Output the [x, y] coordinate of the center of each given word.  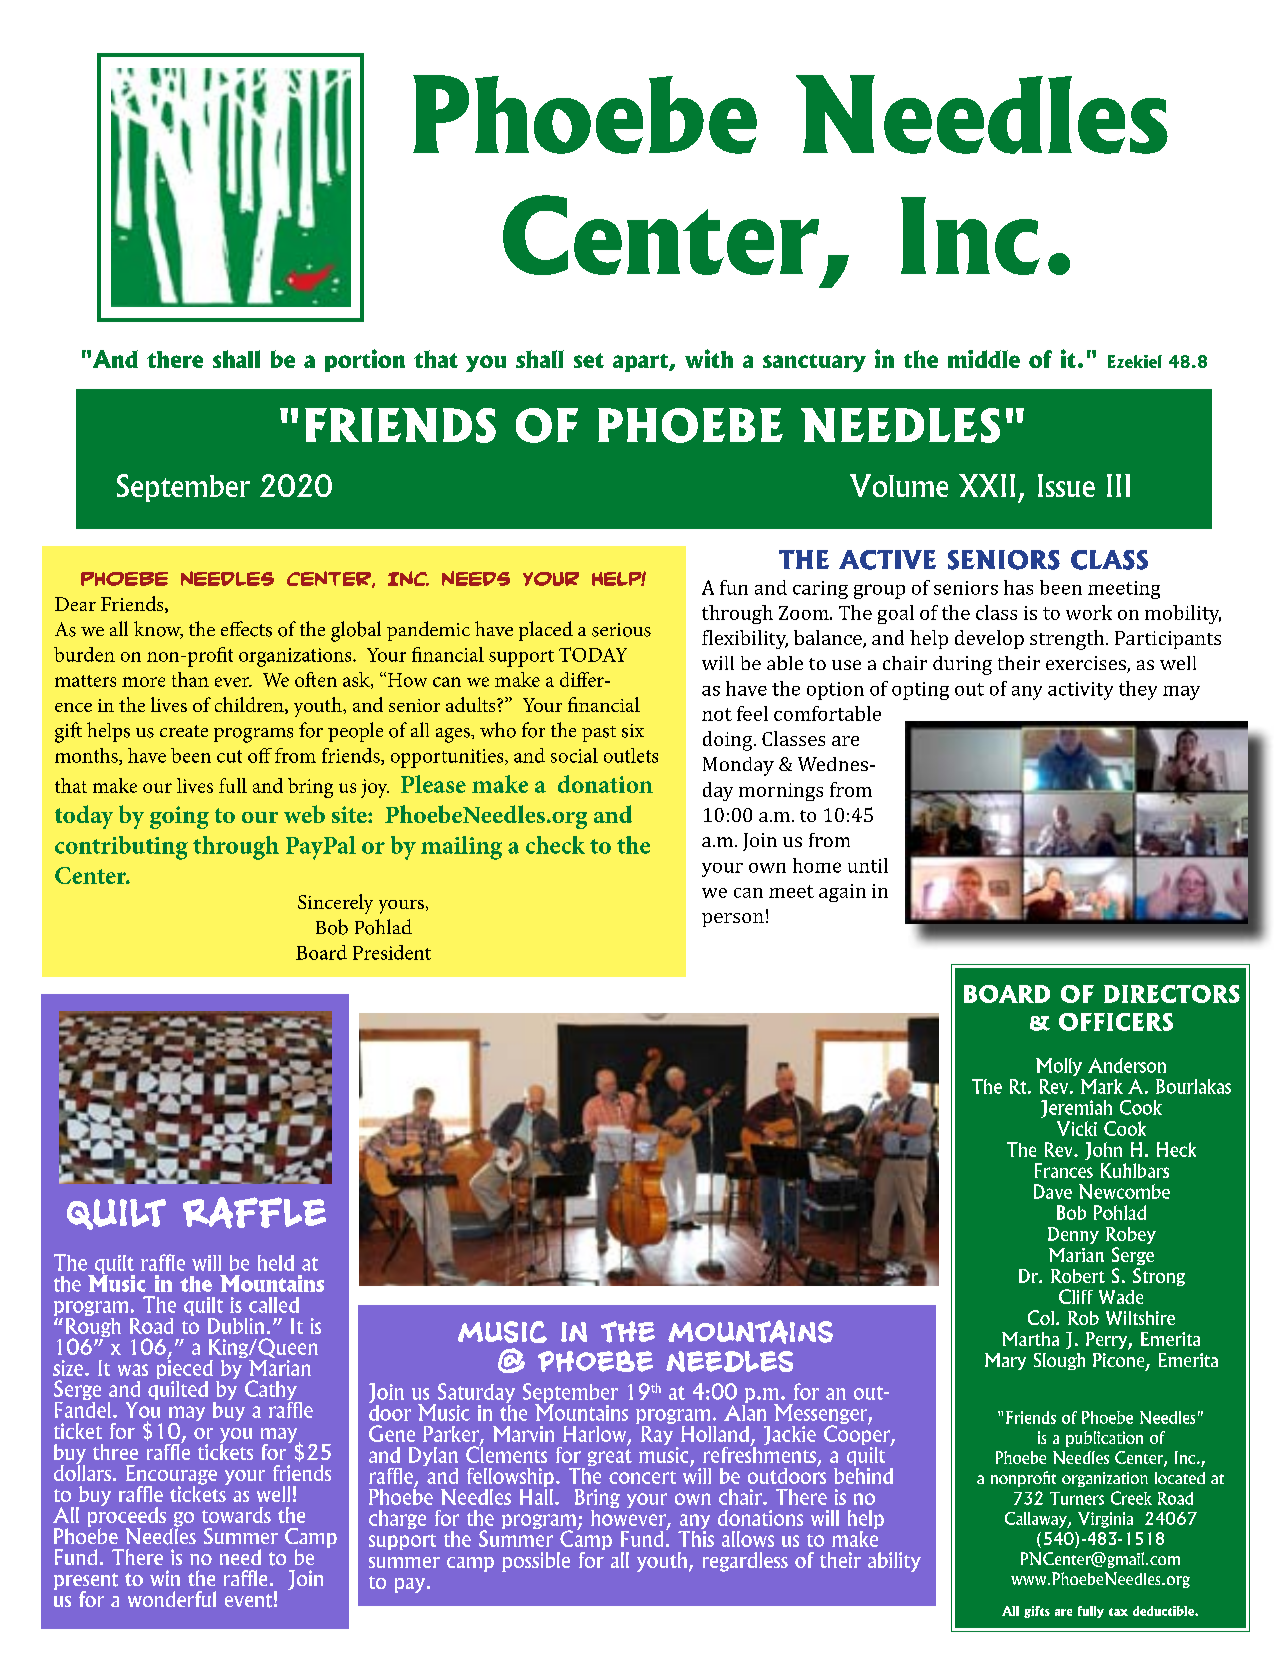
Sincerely [335, 904]
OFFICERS [1116, 1022]
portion [365, 360]
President [392, 952]
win [165, 1578]
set [589, 360]
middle [984, 359]
